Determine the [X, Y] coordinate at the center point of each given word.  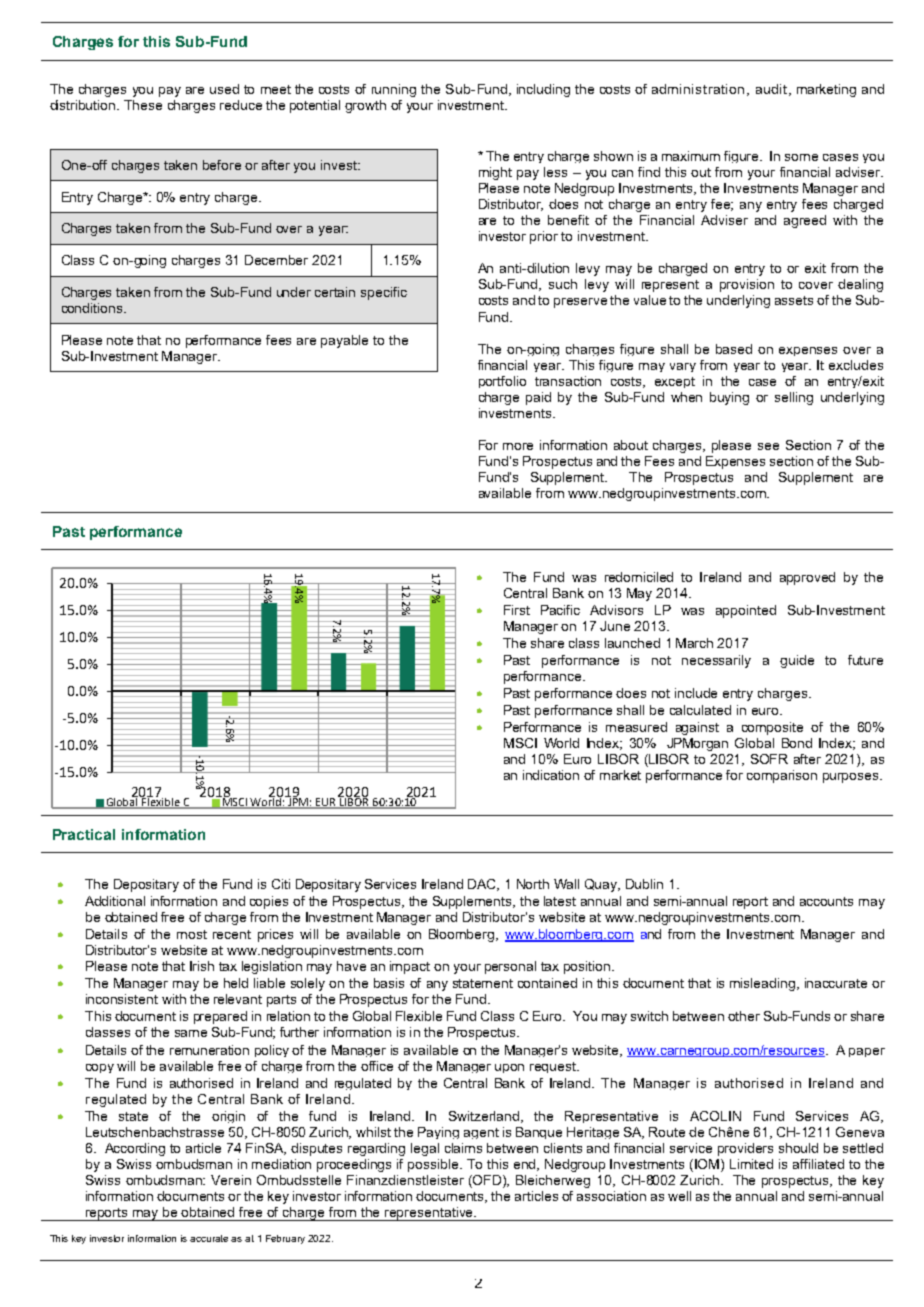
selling [794, 398]
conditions [93, 308]
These [143, 105]
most [192, 934]
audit [771, 89]
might [495, 173]
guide [797, 661]
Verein [231, 1180]
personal [510, 967]
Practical [84, 834]
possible [435, 1165]
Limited [751, 1164]
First [517, 610]
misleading [762, 984]
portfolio [502, 382]
